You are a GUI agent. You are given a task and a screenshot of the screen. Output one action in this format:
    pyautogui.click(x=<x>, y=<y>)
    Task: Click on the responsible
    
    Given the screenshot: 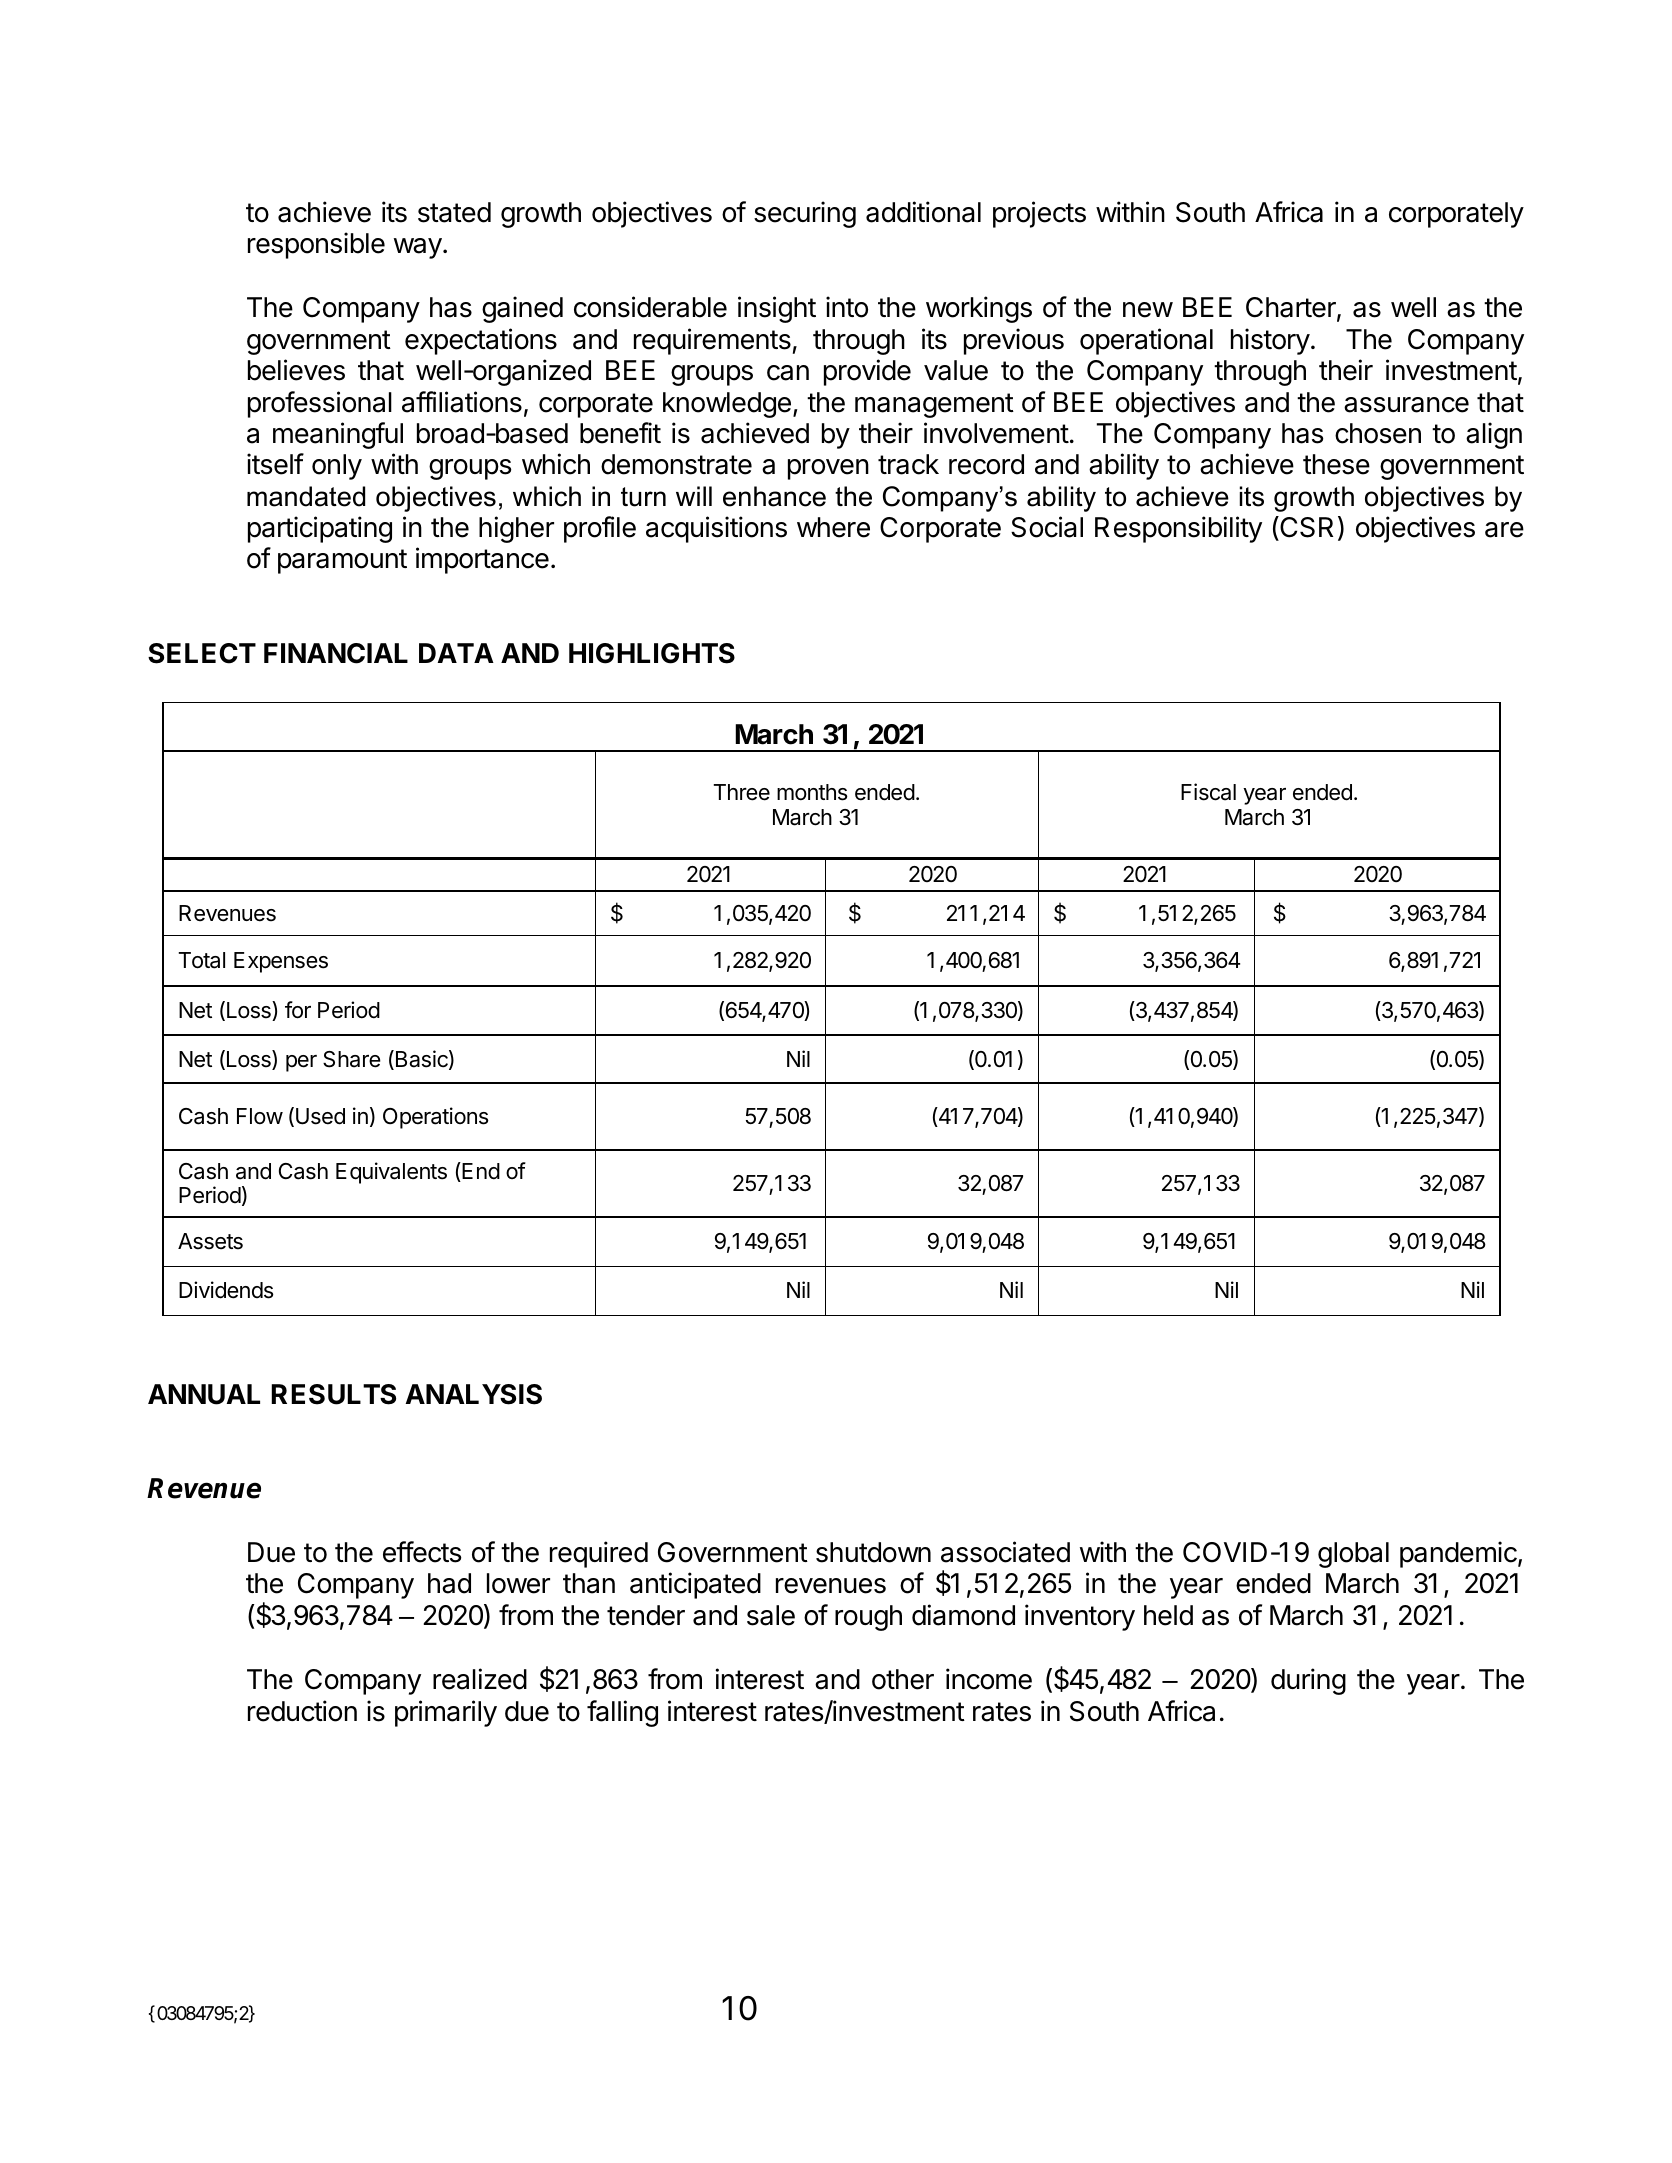 What is the action you would take?
    pyautogui.click(x=316, y=245)
